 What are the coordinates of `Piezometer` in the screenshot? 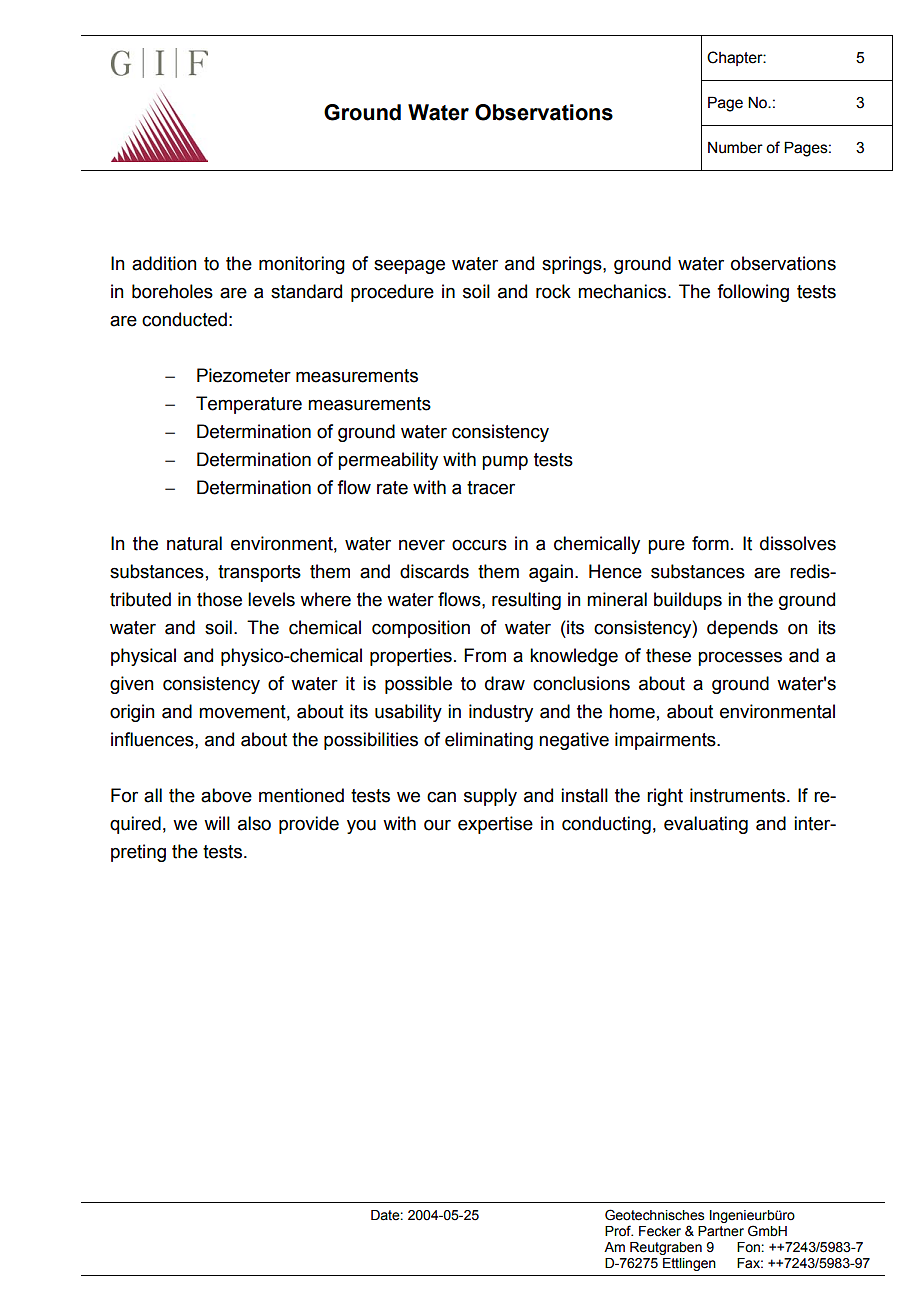 It's located at (244, 375).
